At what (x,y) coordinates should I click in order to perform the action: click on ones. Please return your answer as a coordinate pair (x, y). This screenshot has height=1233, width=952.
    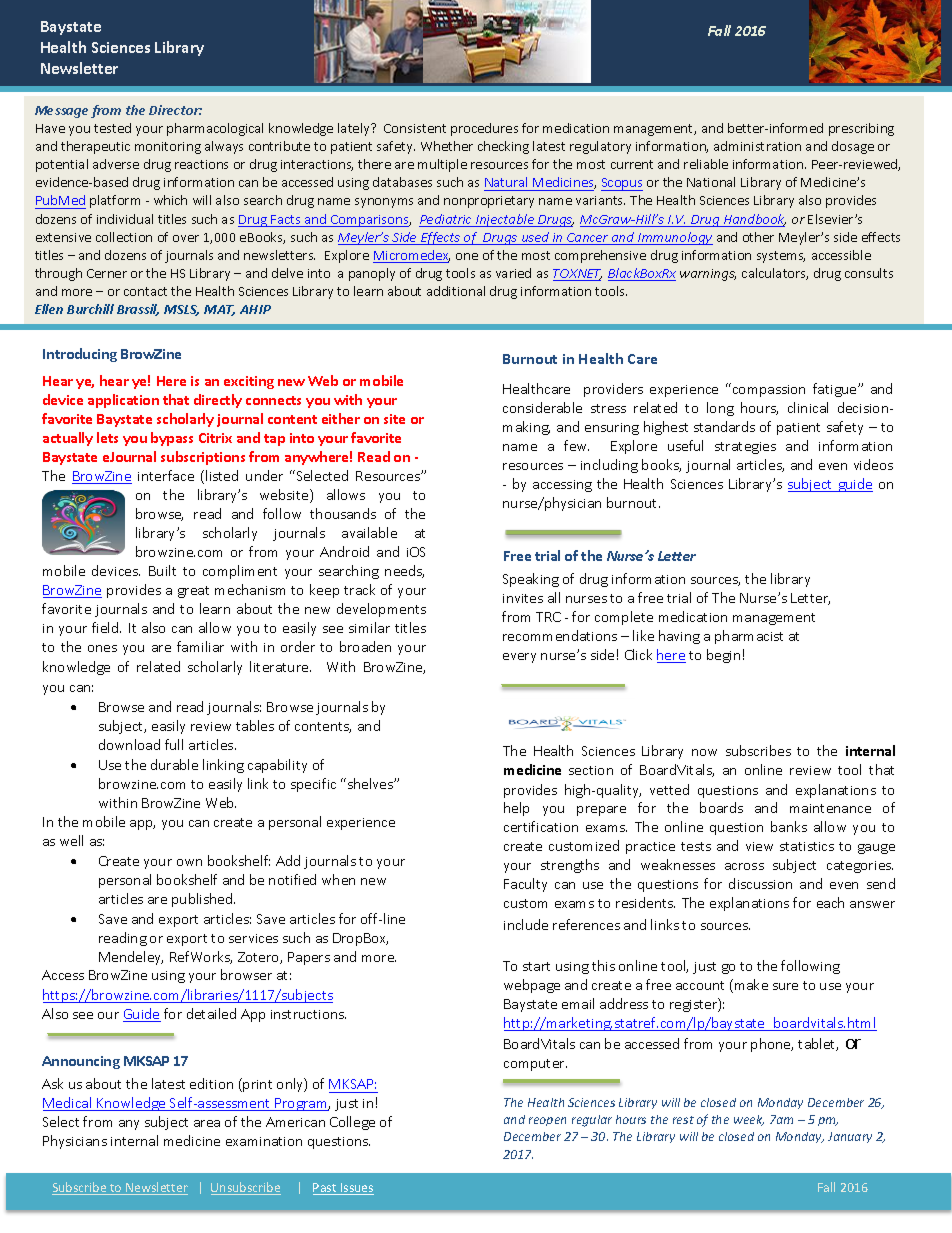
    Looking at the image, I should click on (102, 648).
